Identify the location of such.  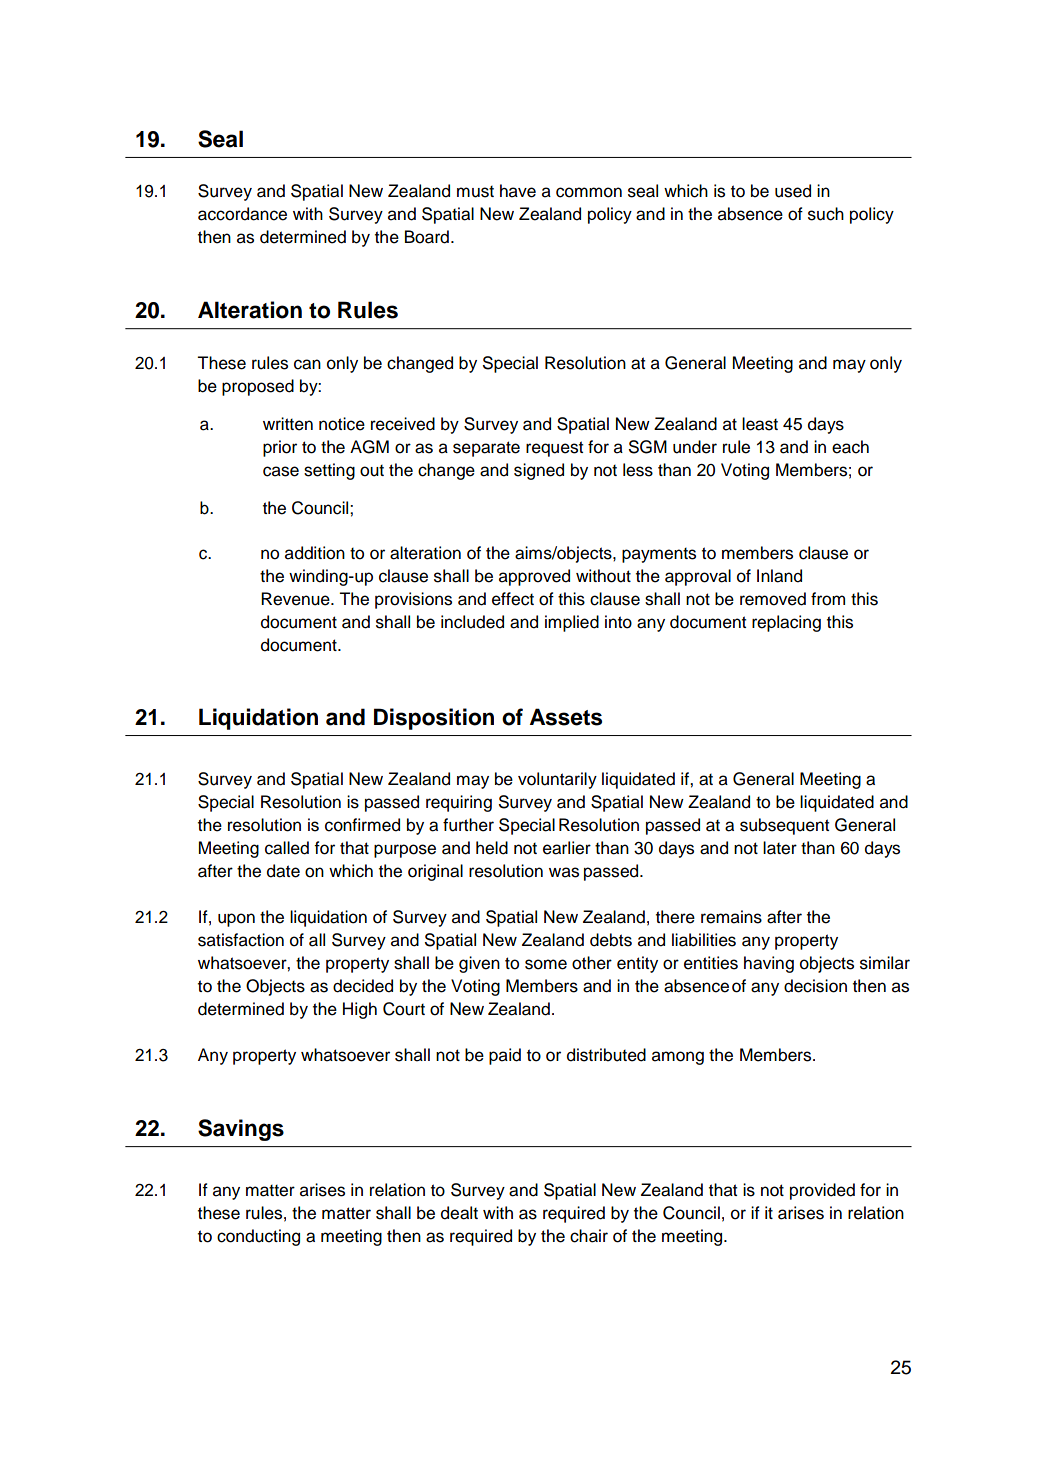
(826, 214).
